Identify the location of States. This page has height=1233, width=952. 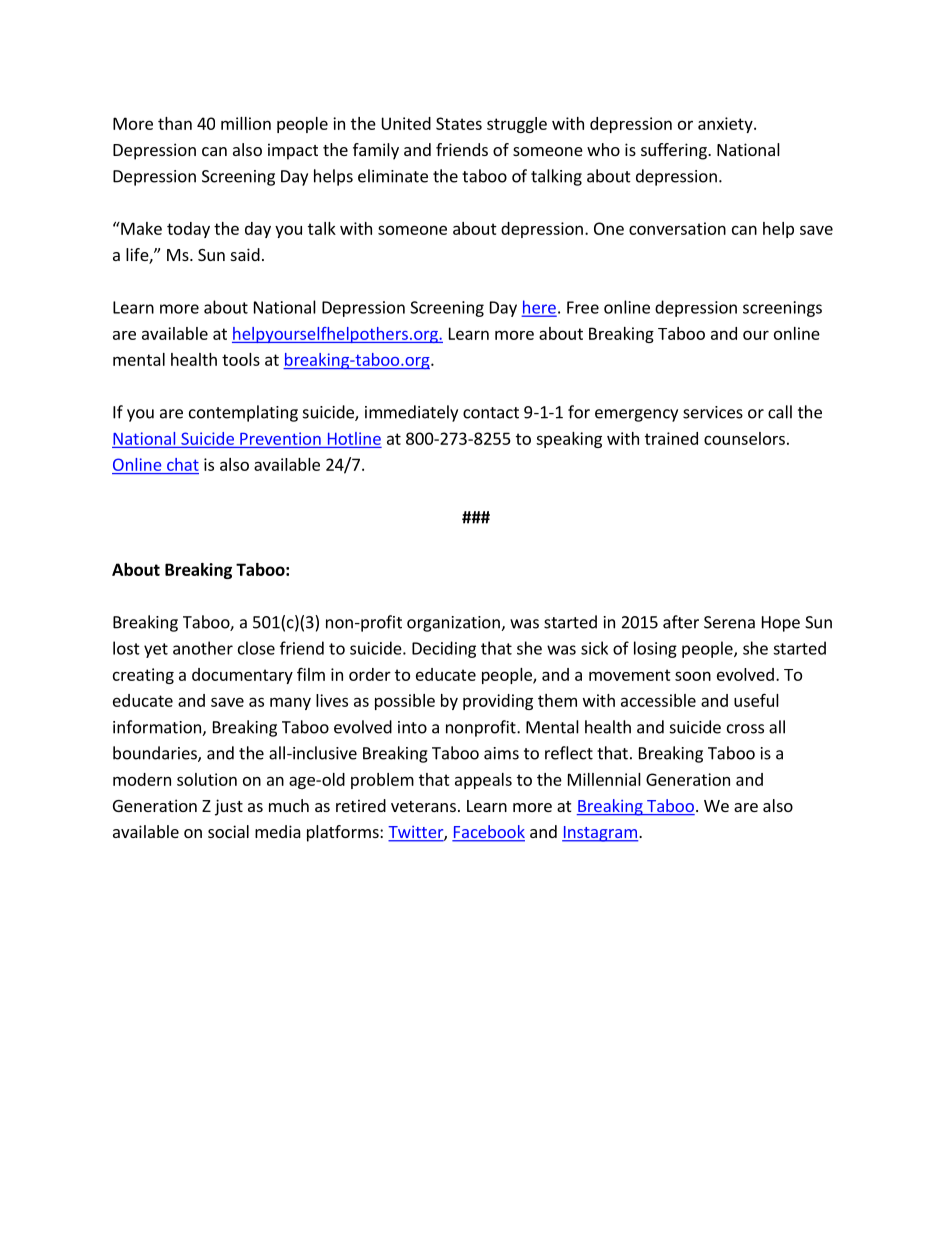
(459, 123).
